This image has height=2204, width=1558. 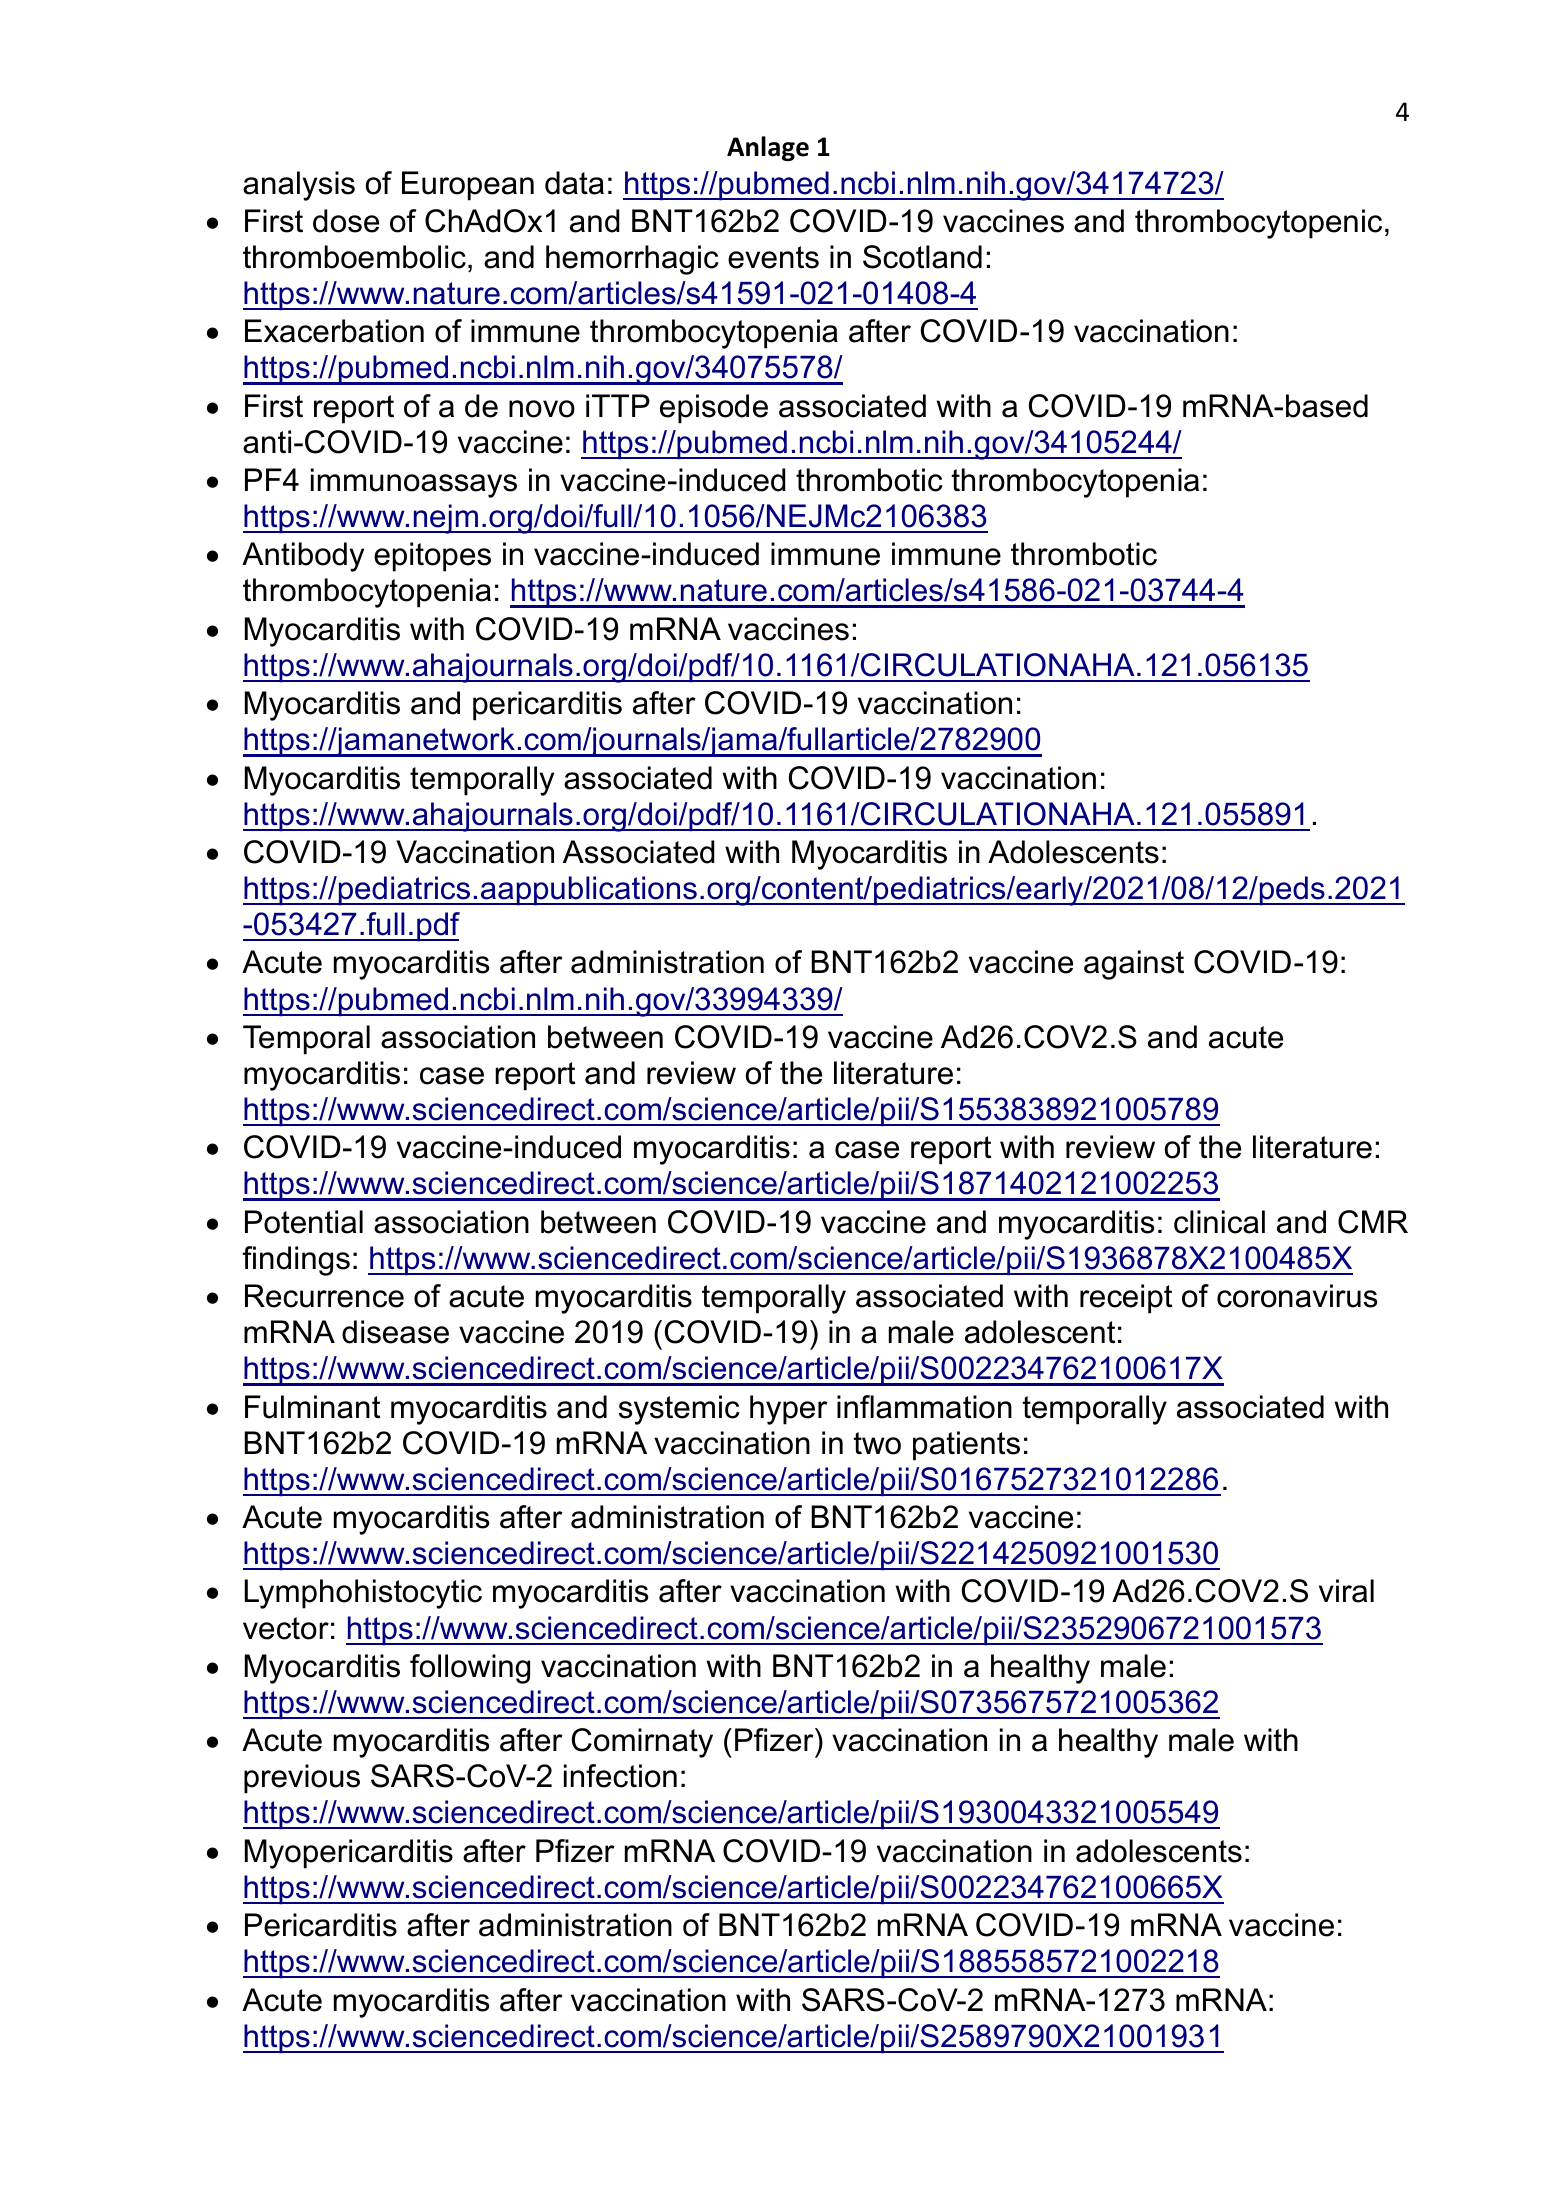 I want to click on events, so click(x=773, y=257).
